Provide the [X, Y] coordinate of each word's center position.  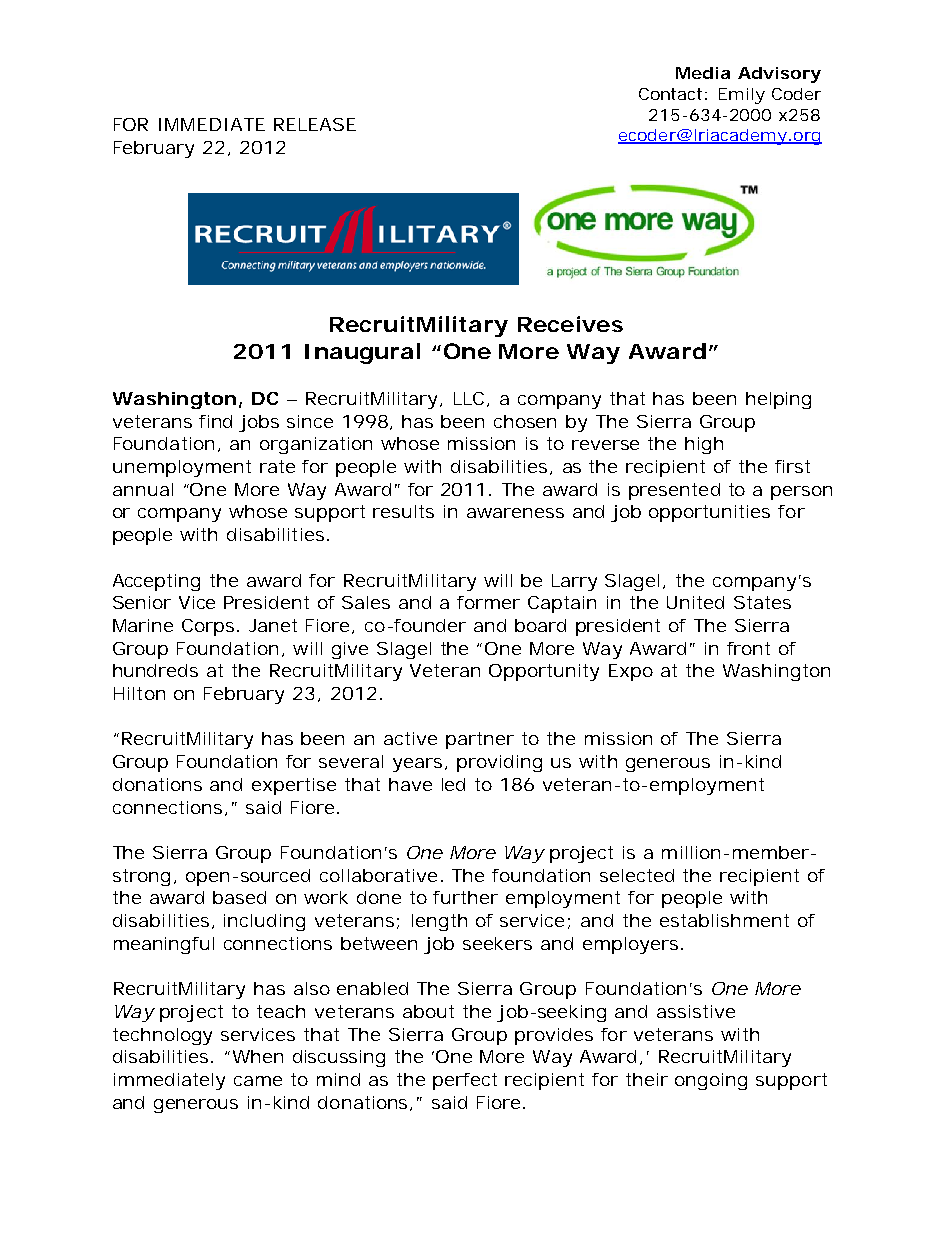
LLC [469, 398]
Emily [741, 96]
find [215, 421]
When [258, 1056]
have [410, 784]
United [695, 602]
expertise [294, 786]
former [488, 602]
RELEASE [315, 124]
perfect [465, 1081]
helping [778, 400]
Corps [208, 627]
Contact [670, 94]
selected [637, 875]
